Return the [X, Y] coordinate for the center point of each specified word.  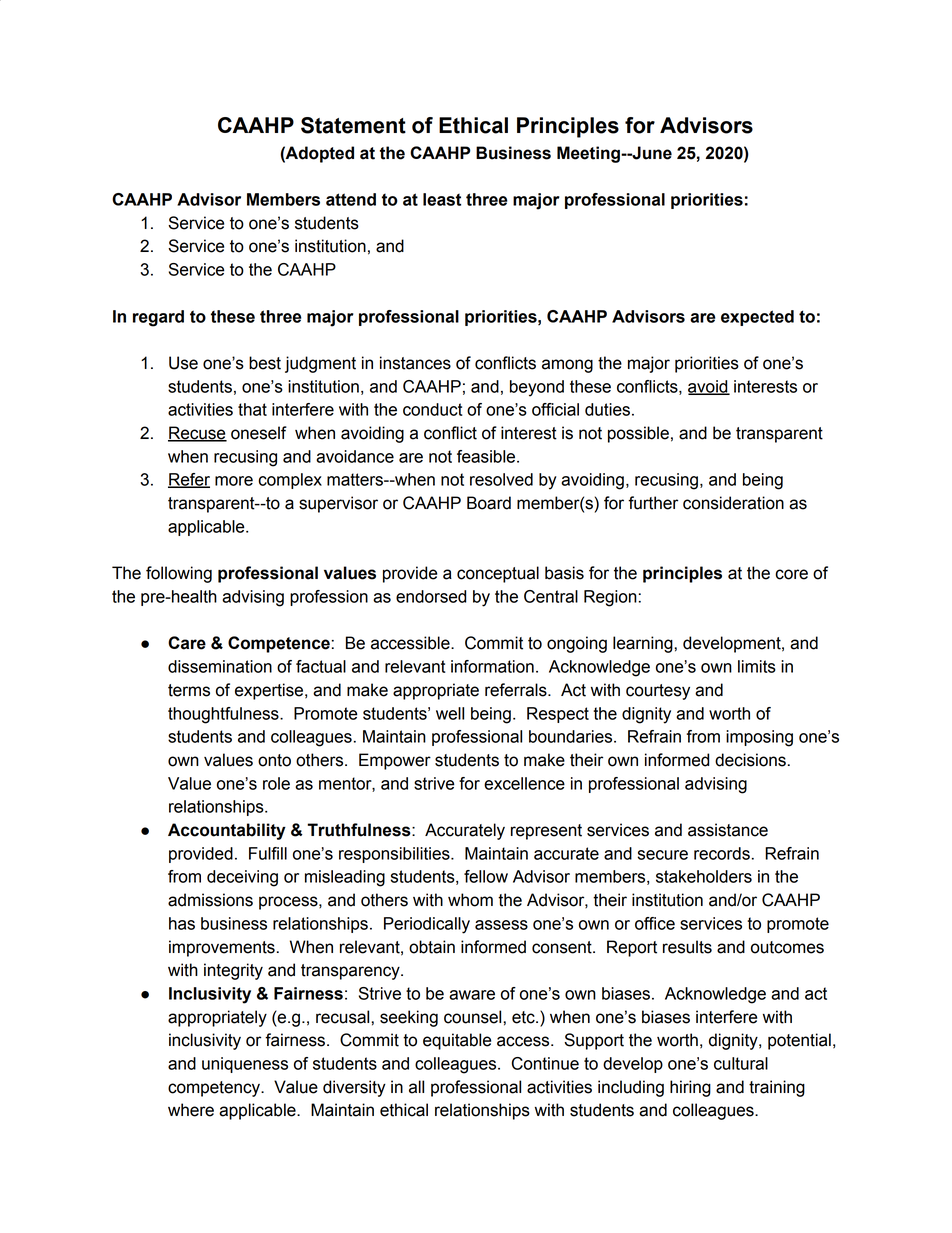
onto [274, 760]
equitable [457, 1041]
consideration [733, 503]
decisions [750, 760]
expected [757, 318]
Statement [353, 125]
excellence [524, 783]
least [442, 199]
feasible [487, 456]
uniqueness [245, 1065]
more [234, 481]
